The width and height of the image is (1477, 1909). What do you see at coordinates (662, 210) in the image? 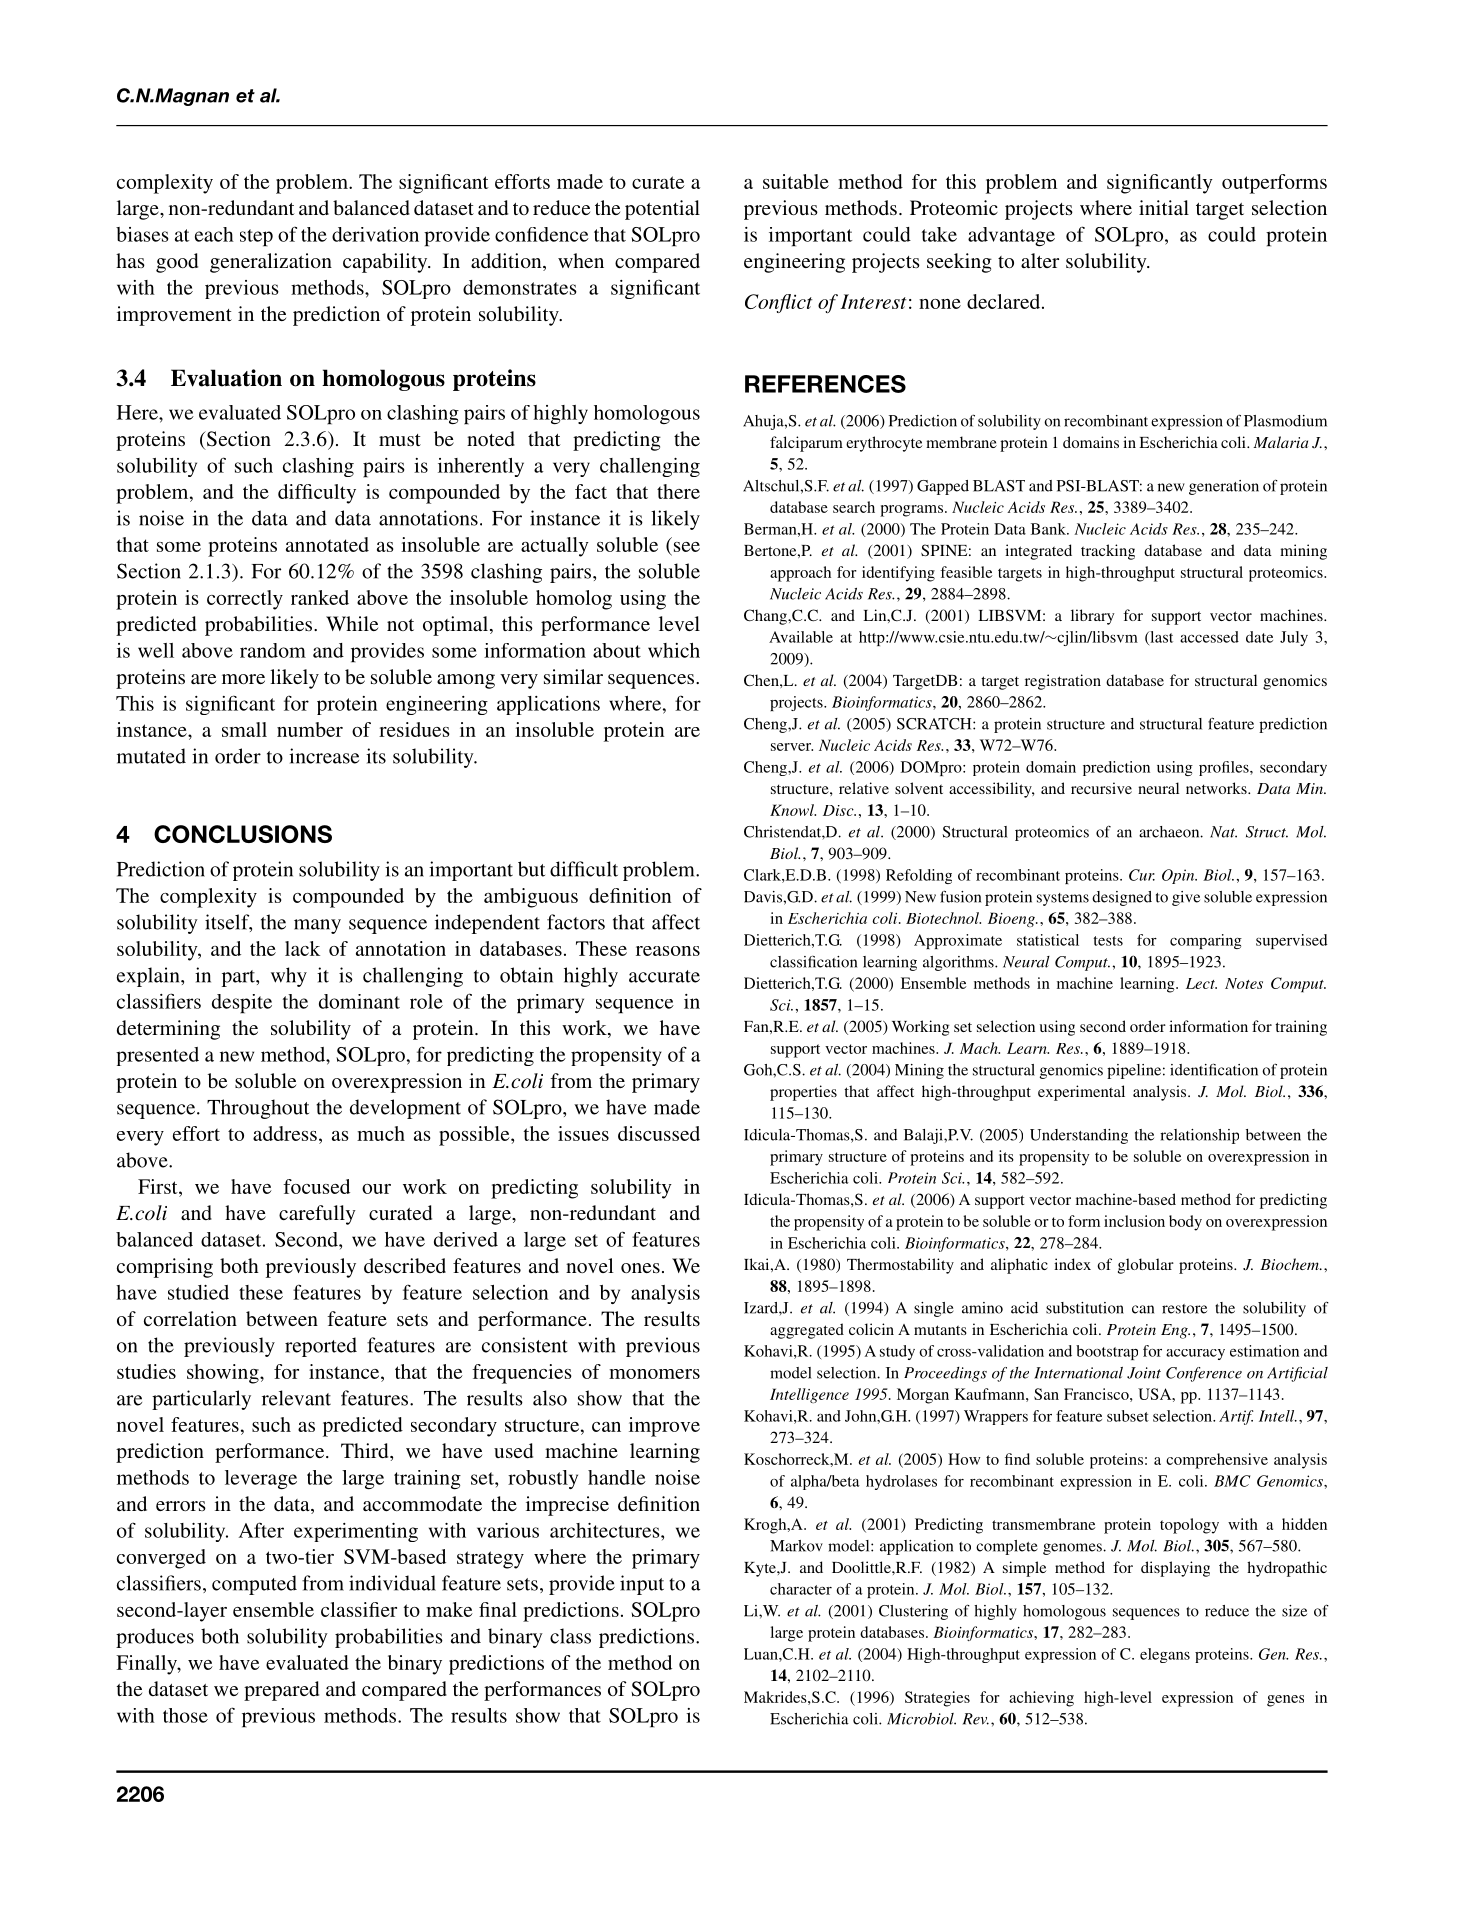
I see `potential` at bounding box center [662, 210].
